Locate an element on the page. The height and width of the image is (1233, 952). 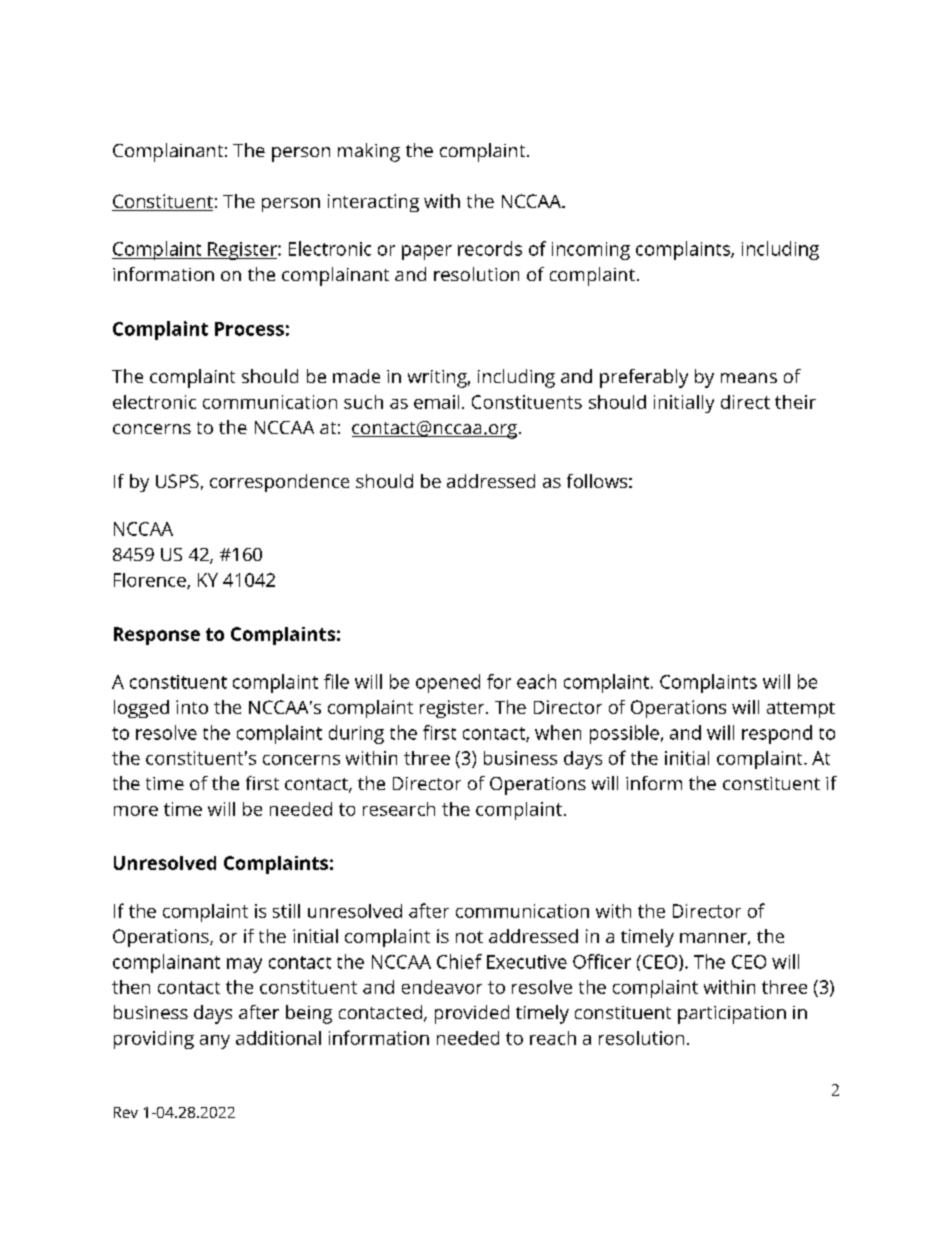
any is located at coordinates (215, 1042).
